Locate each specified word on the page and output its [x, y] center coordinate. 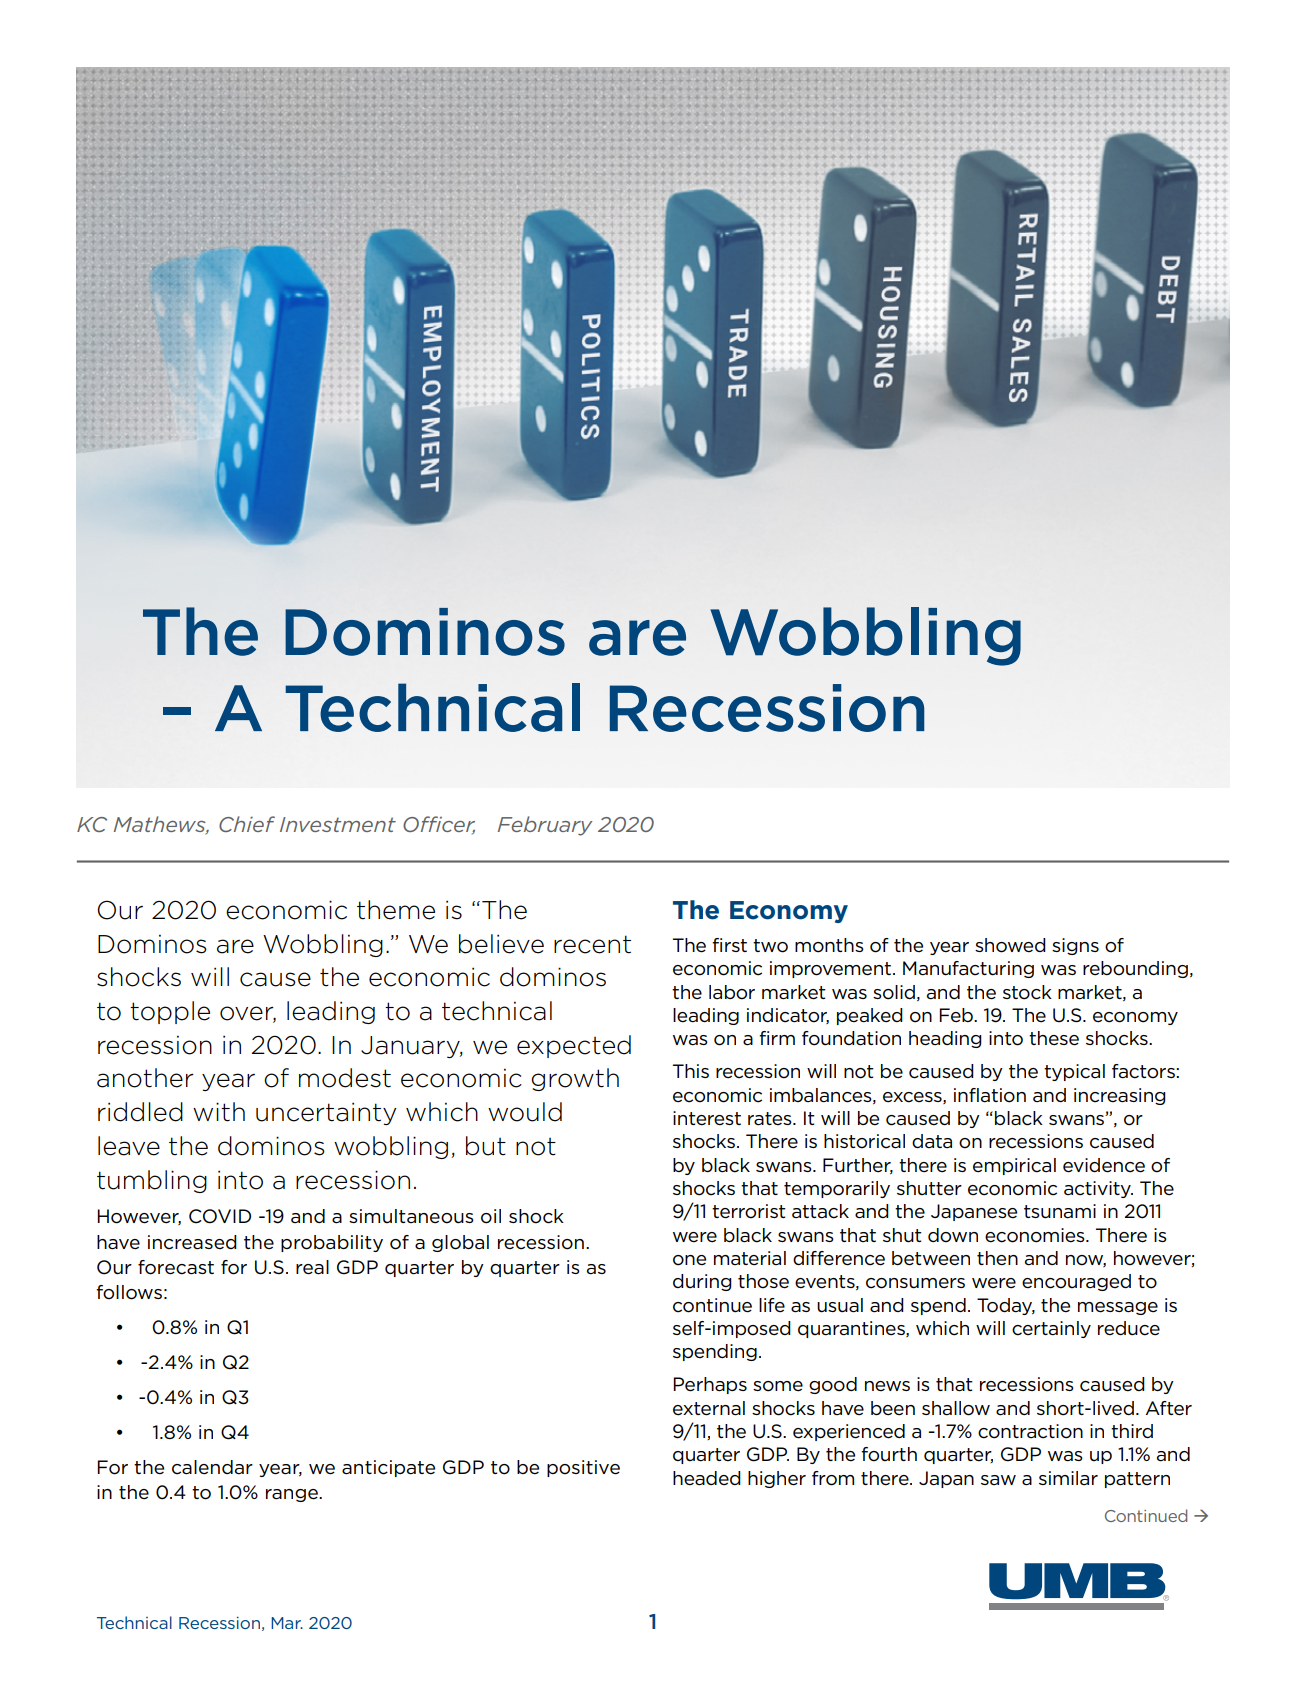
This [691, 1071]
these [1054, 1038]
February [545, 826]
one [689, 1260]
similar [1068, 1478]
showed [1010, 945]
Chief [247, 824]
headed [707, 1478]
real [312, 1267]
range [293, 1495]
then [997, 1258]
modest [345, 1078]
